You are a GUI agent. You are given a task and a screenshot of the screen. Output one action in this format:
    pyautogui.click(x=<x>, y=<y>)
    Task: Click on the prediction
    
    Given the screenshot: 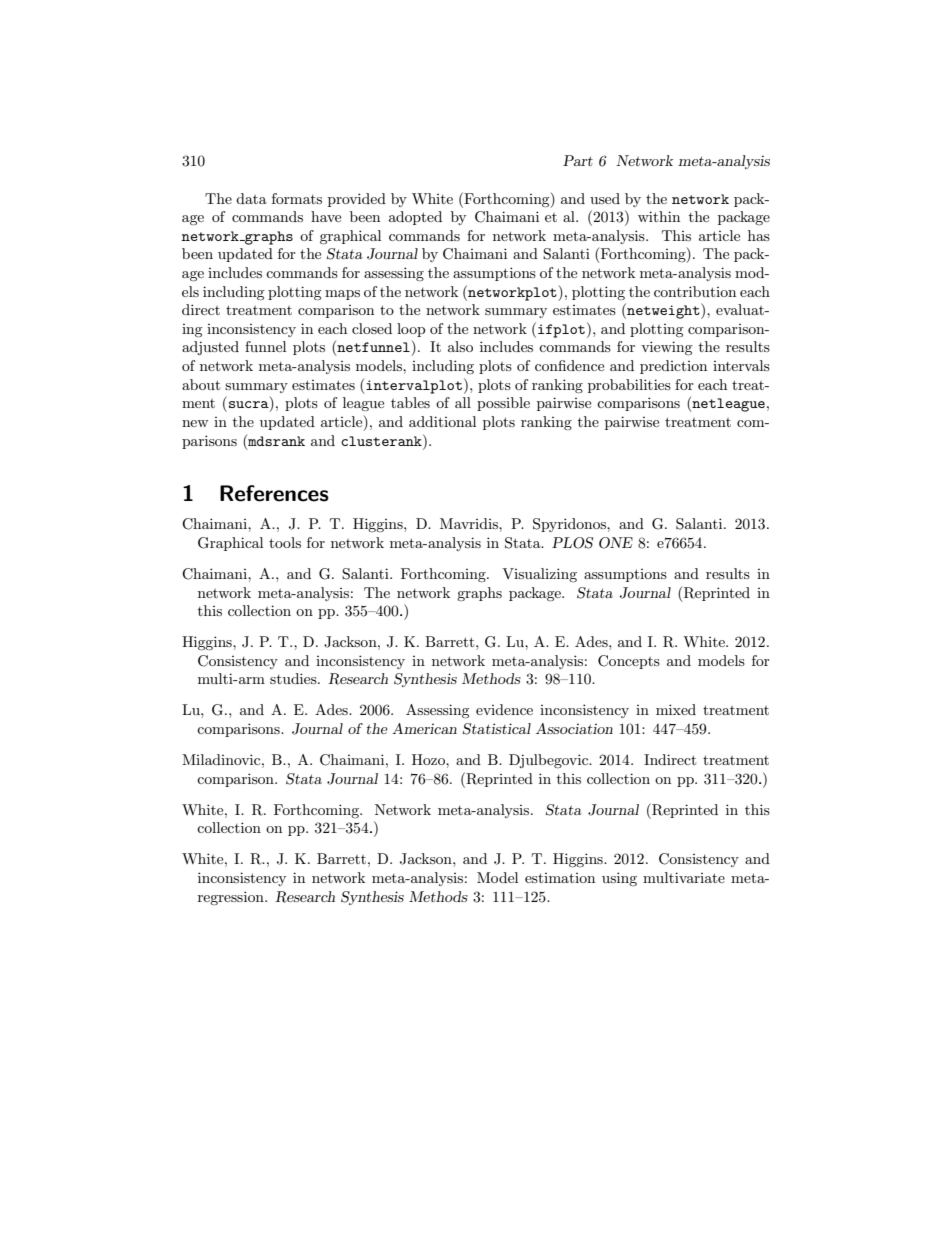 What is the action you would take?
    pyautogui.click(x=673, y=367)
